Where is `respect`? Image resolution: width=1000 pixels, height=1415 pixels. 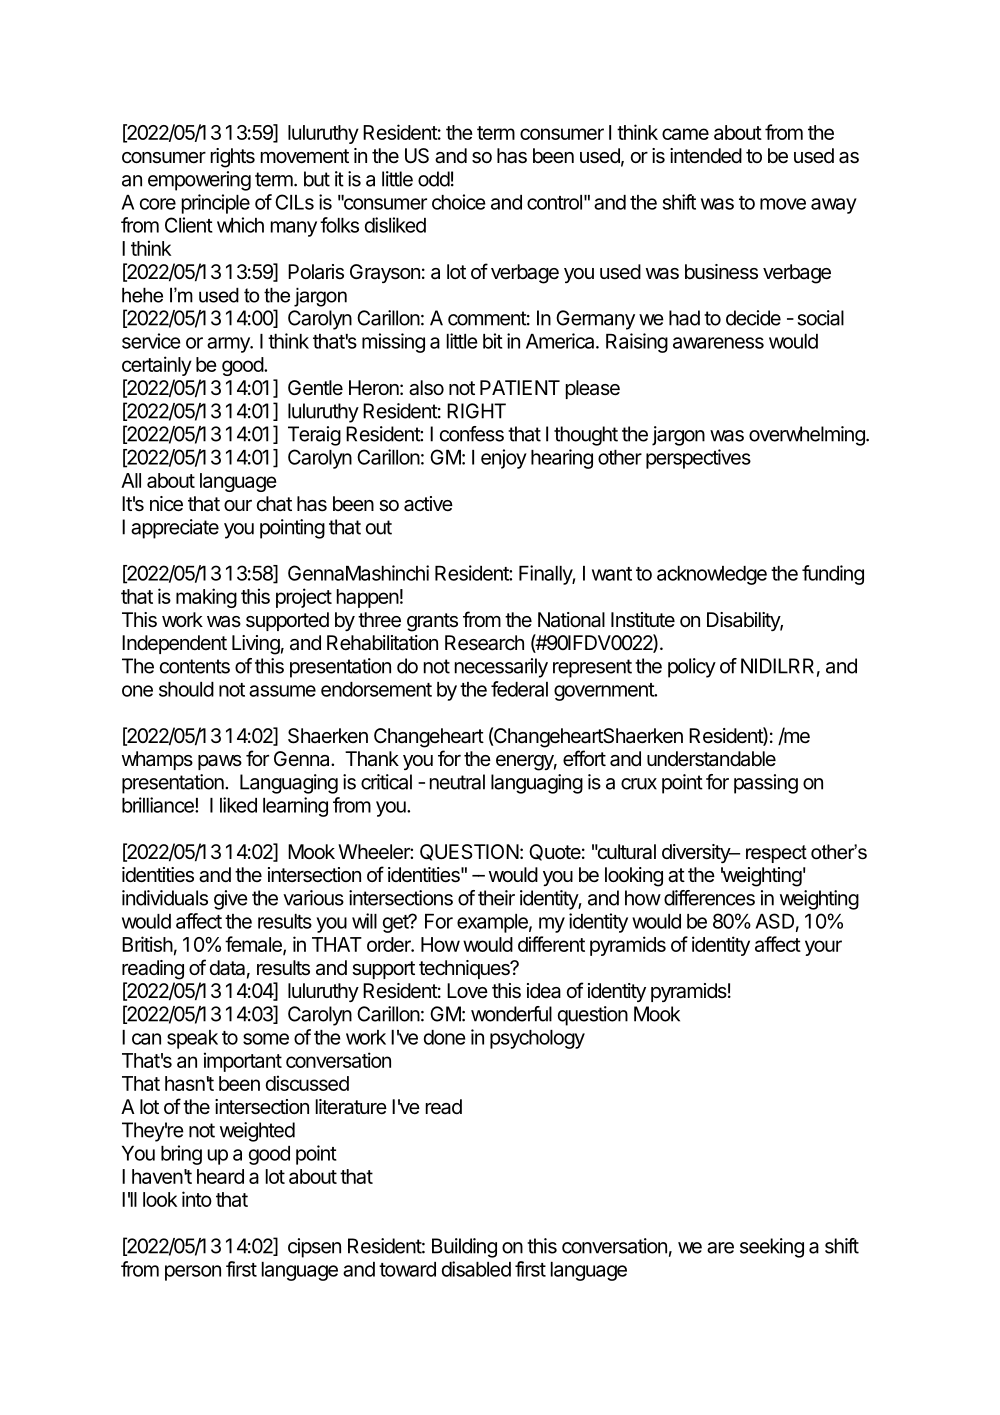
respect is located at coordinates (776, 854).
